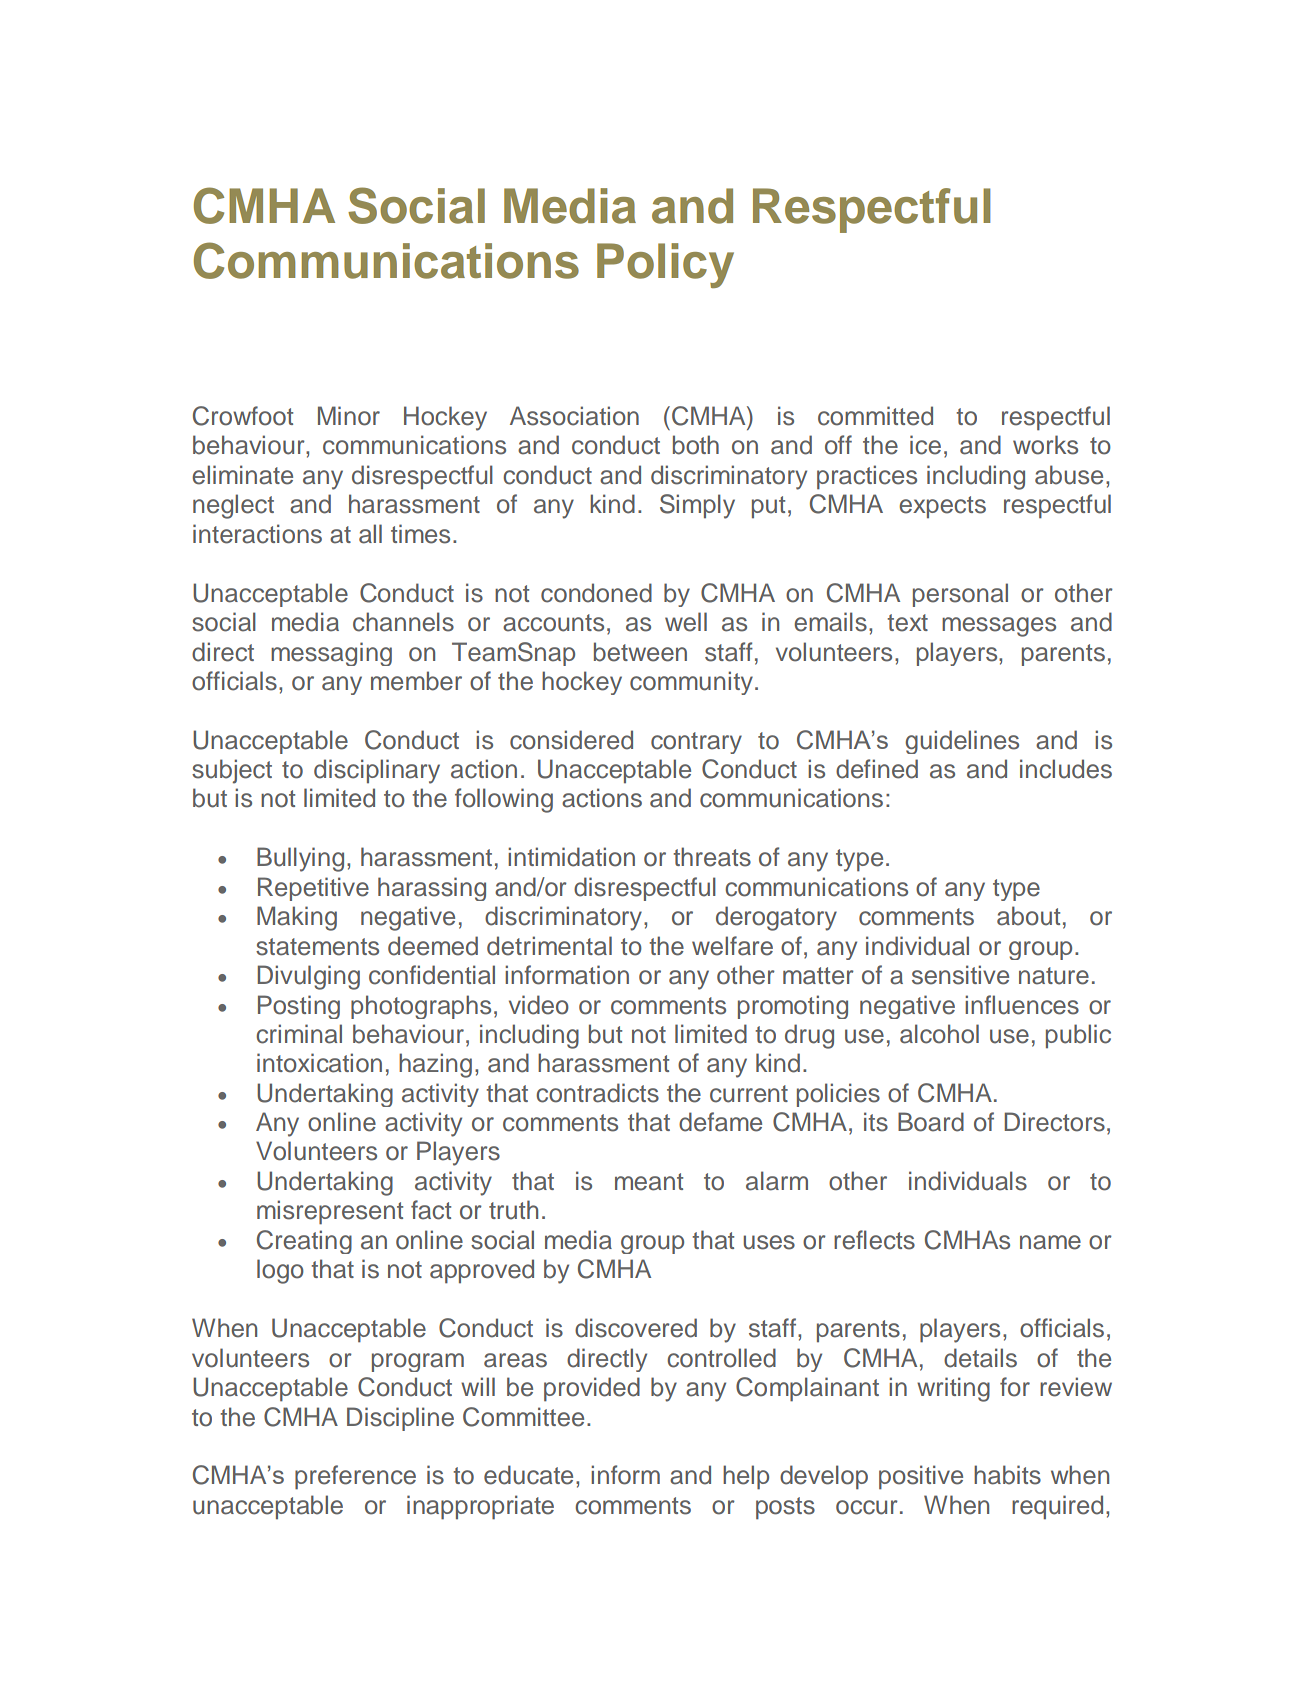 The image size is (1304, 1688). I want to click on Simply, so click(697, 506).
